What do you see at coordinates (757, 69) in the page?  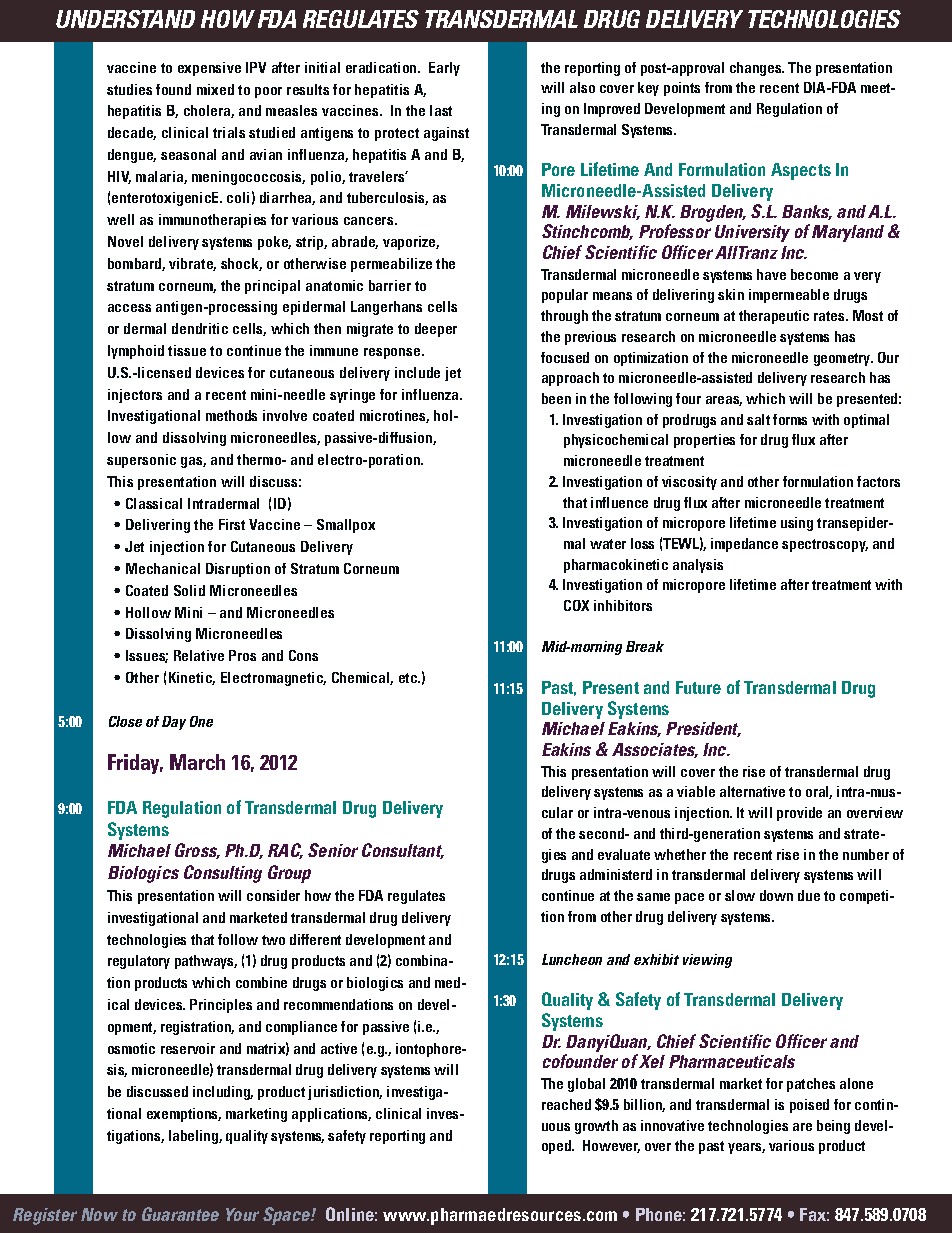 I see `changes` at bounding box center [757, 69].
